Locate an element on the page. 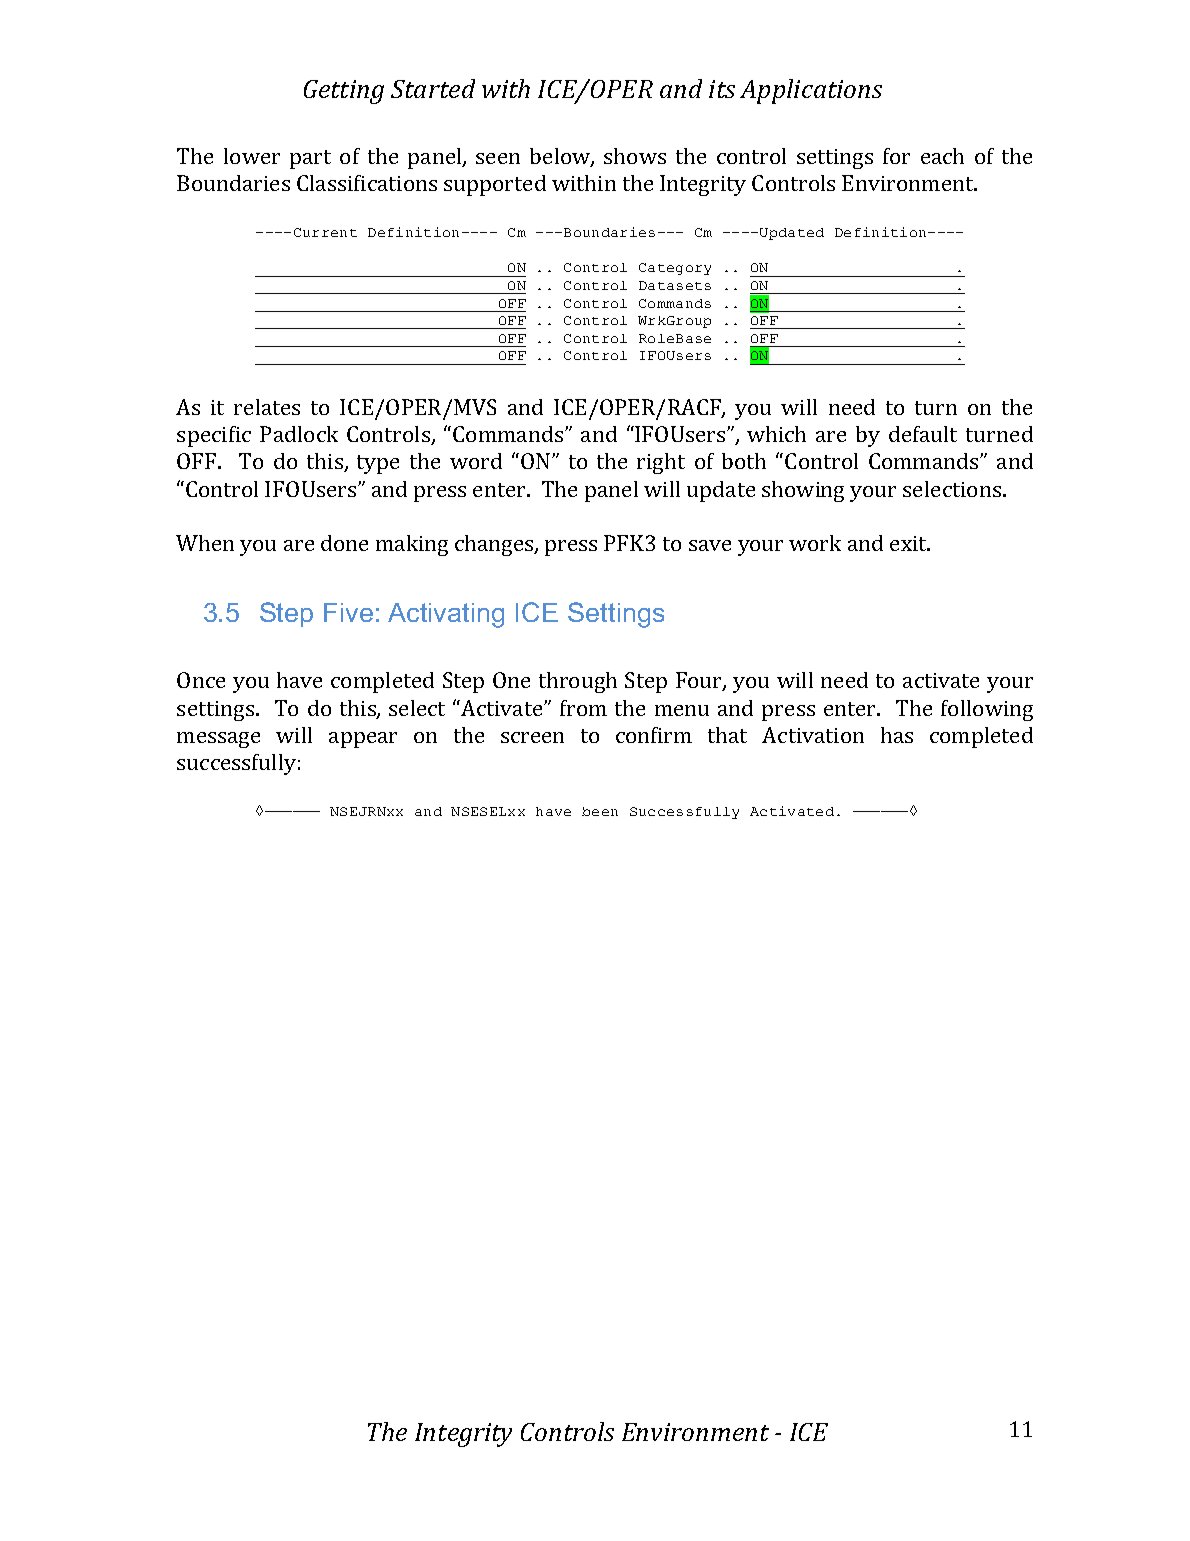  done is located at coordinates (344, 543).
